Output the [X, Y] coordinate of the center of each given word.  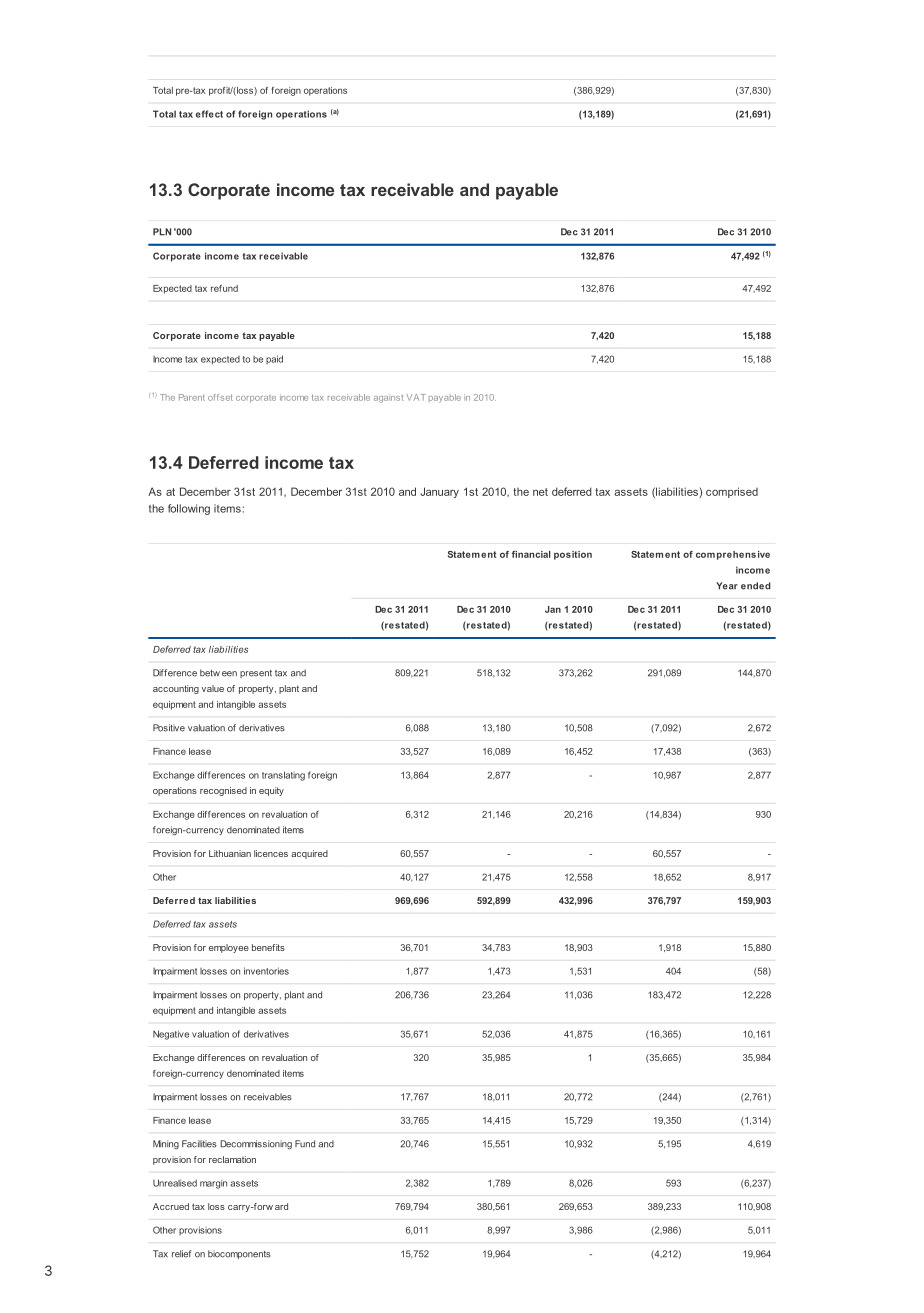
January [439, 492]
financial [531, 554]
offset [220, 397]
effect [209, 114]
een [229, 674]
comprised [732, 492]
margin [213, 1184]
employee [229, 948]
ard [281, 1206]
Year [727, 586]
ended [756, 586]
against [388, 398]
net [540, 492]
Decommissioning [256, 1145]
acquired [309, 854]
